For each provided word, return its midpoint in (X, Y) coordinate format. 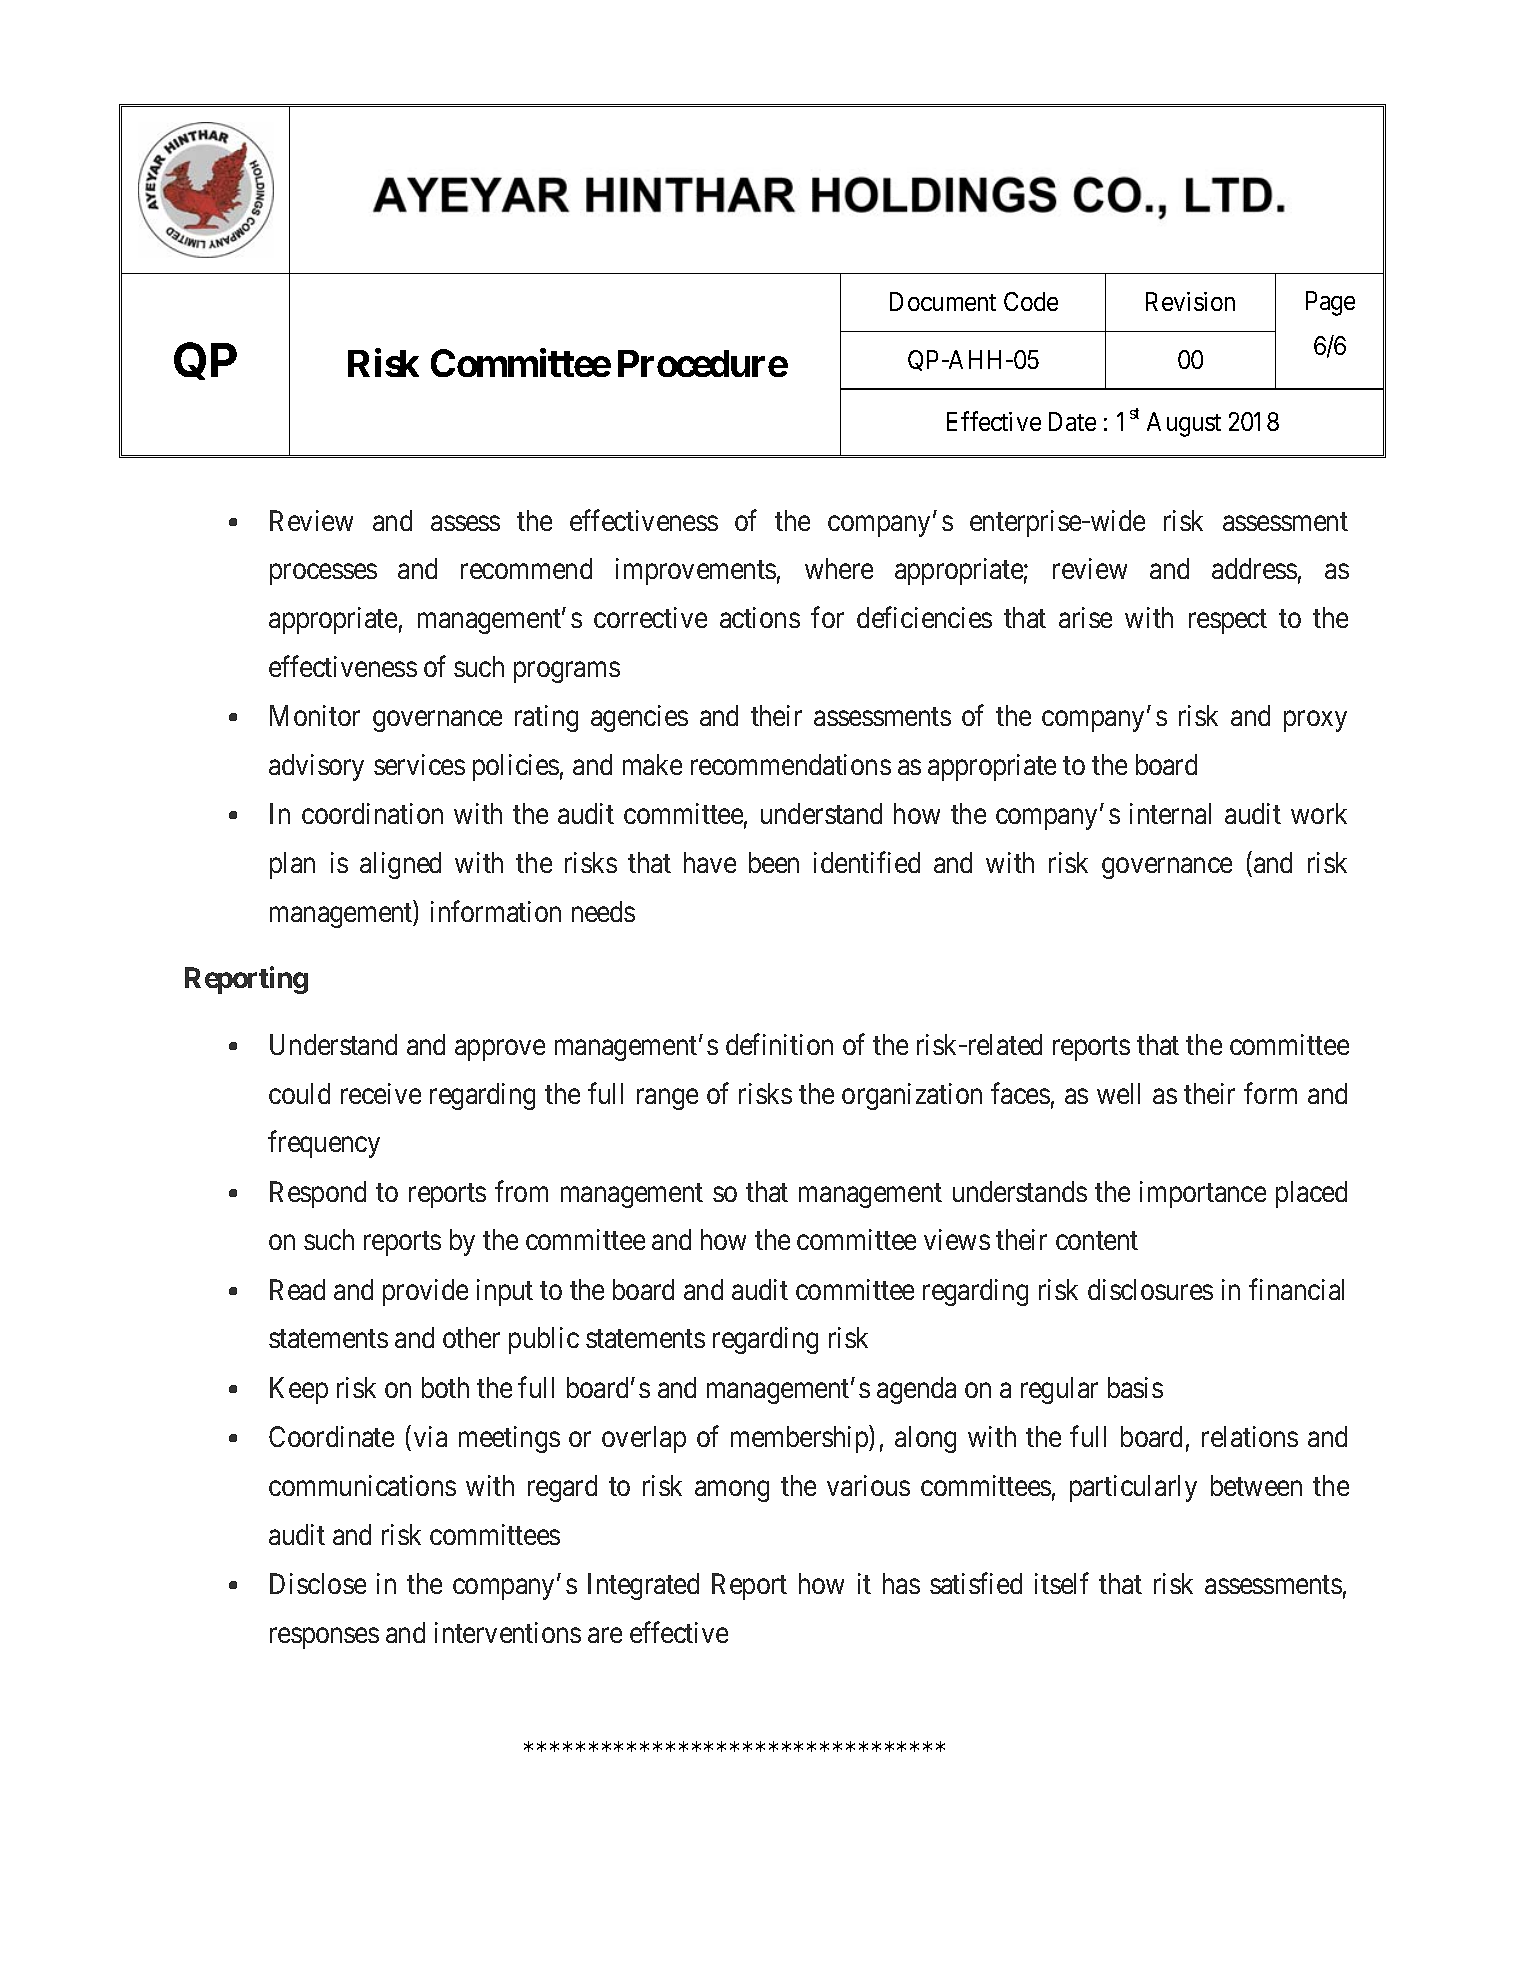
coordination (372, 813)
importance (1203, 1194)
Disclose (318, 1583)
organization (912, 1096)
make (652, 764)
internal (1170, 813)
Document (943, 301)
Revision (1190, 301)
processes (323, 574)
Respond (318, 1194)
